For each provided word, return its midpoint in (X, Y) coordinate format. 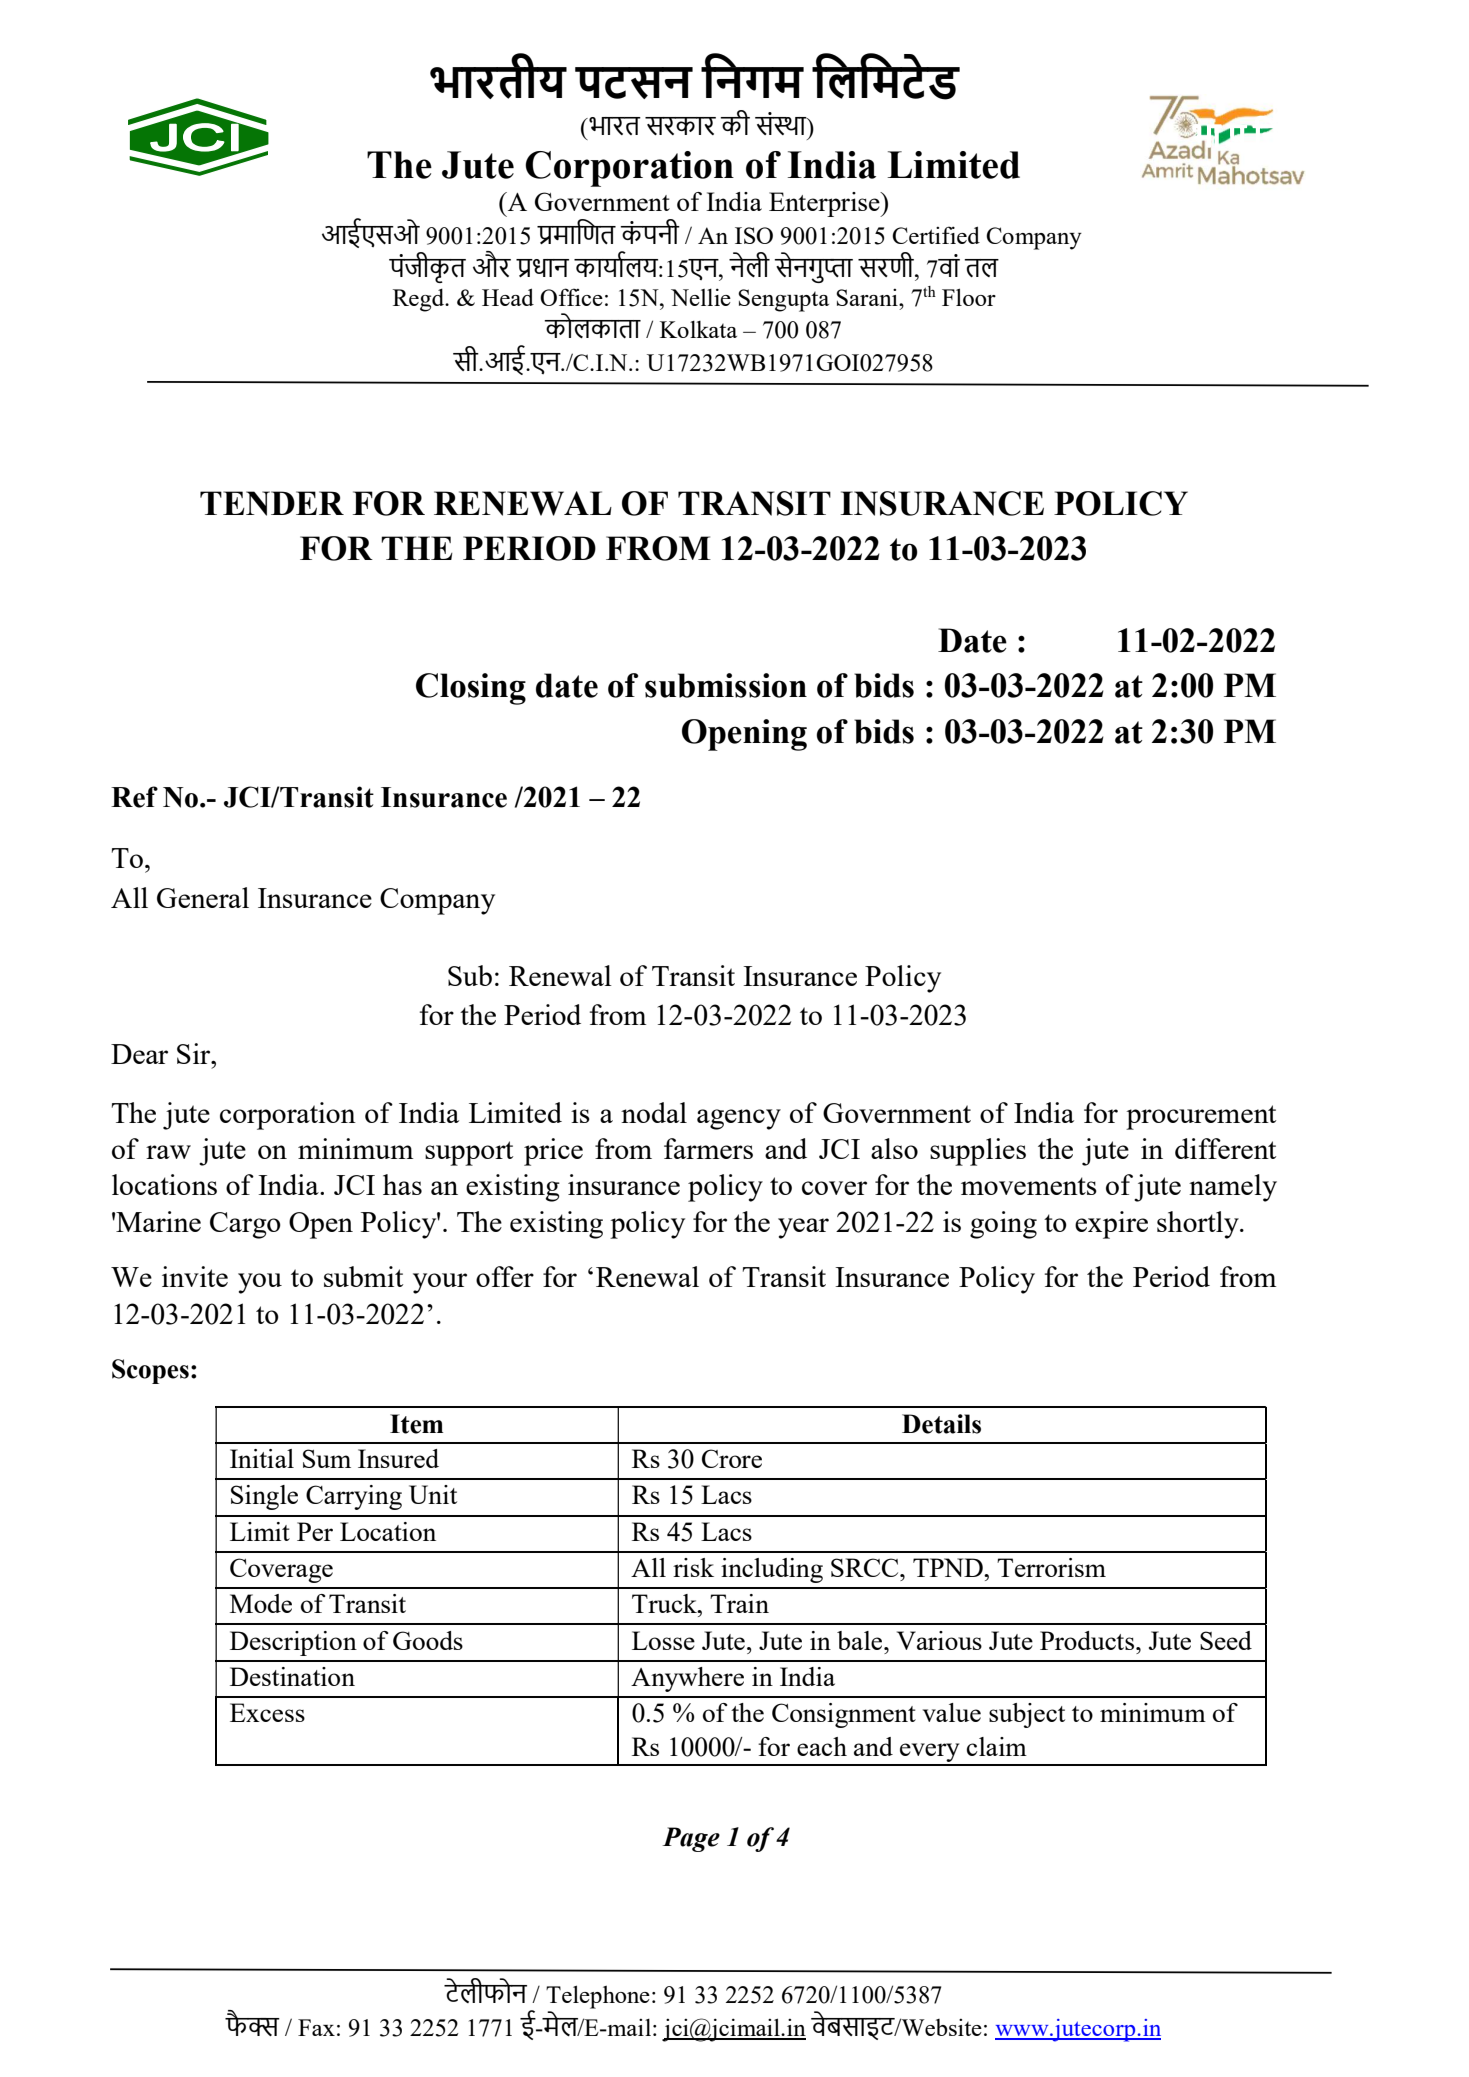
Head (508, 297)
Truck (665, 1603)
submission (726, 685)
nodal (654, 1112)
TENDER (272, 503)
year (803, 1228)
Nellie (701, 297)
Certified (936, 235)
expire (1111, 1225)
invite (195, 1276)
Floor (969, 297)
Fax (316, 2027)
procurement (1201, 1117)
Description (293, 1643)
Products (1088, 1640)
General (203, 897)
